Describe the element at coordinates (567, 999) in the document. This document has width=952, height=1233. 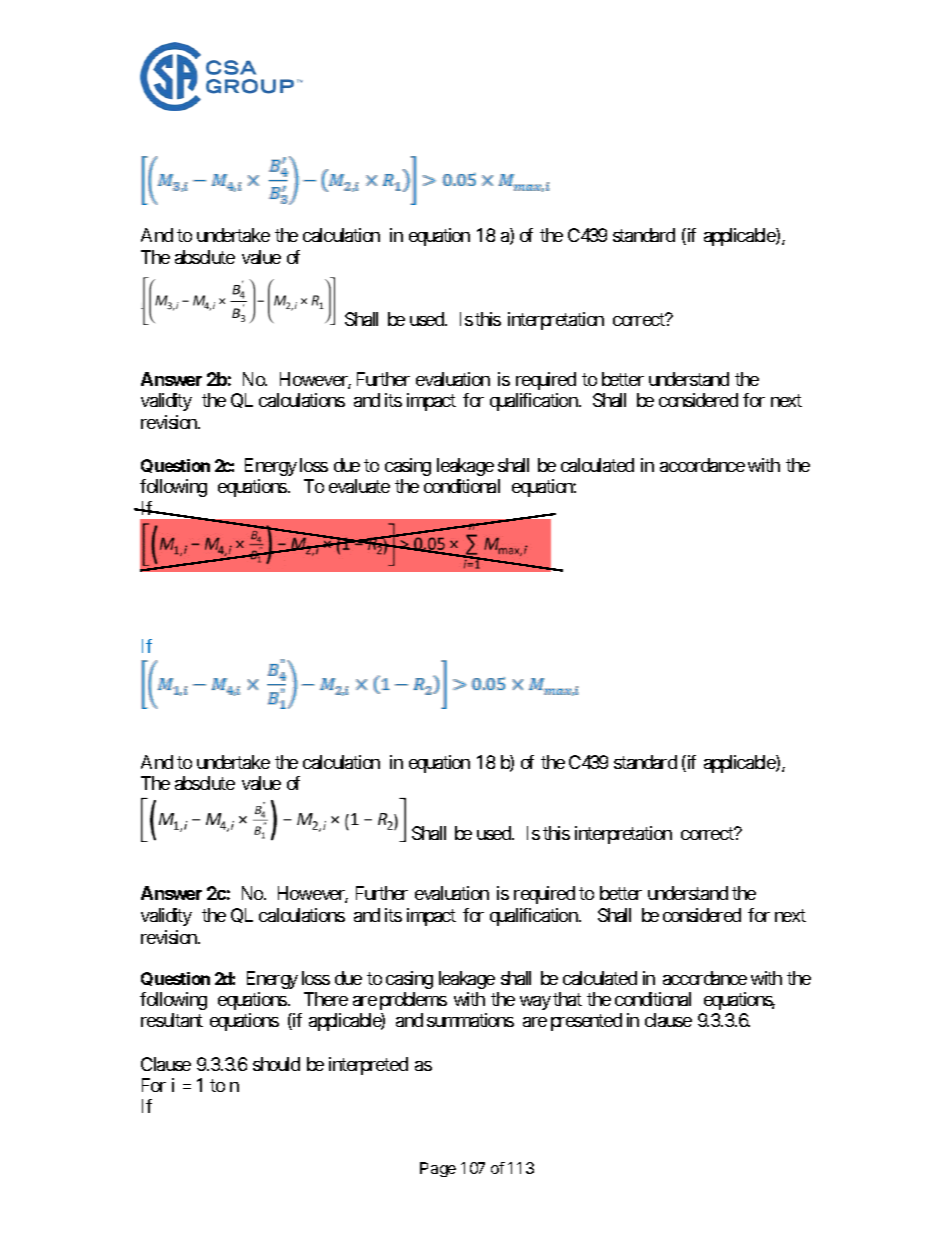
I see `that` at that location.
